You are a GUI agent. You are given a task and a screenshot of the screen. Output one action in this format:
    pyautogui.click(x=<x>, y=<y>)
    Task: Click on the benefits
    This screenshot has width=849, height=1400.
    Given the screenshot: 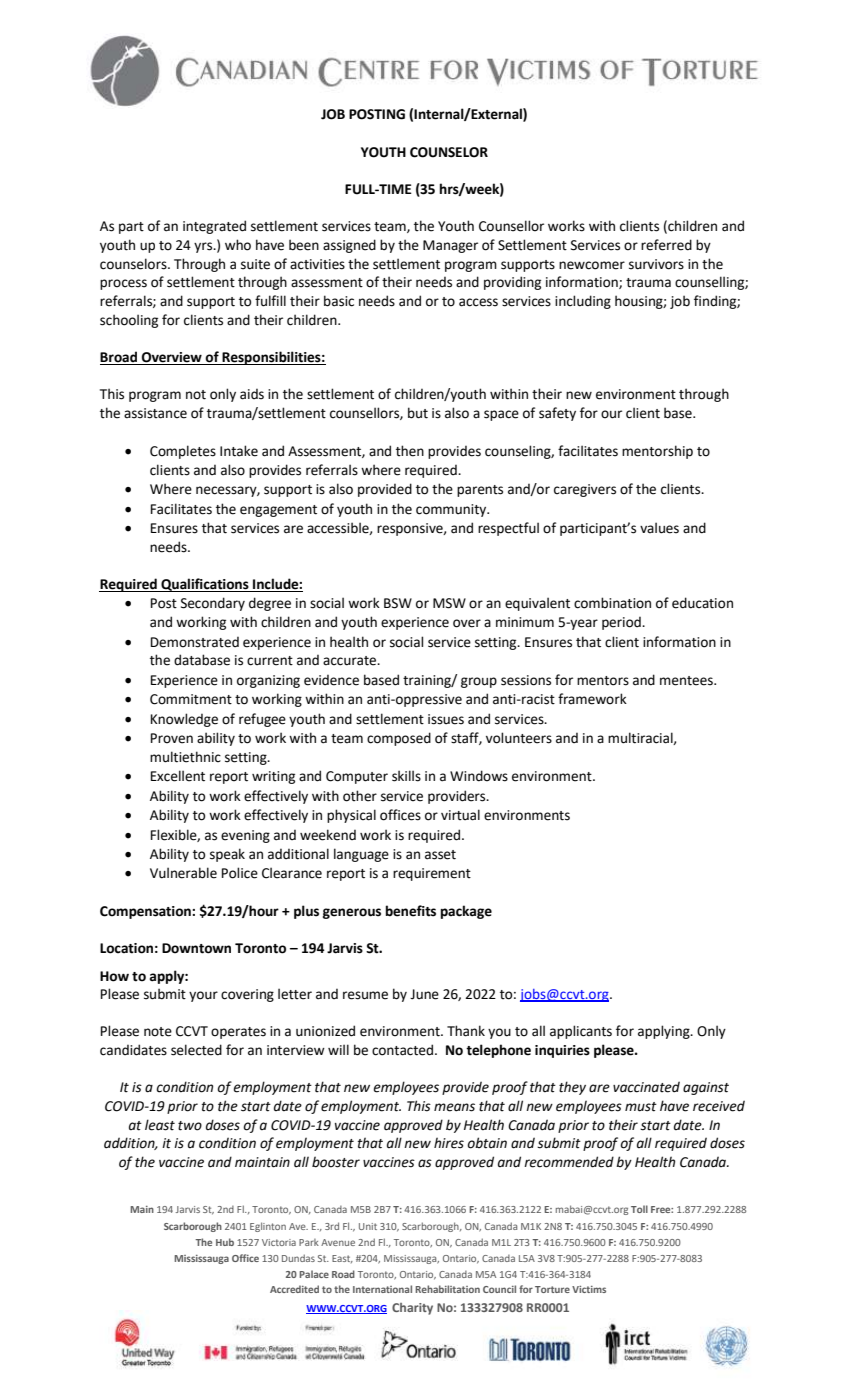 What is the action you would take?
    pyautogui.click(x=411, y=911)
